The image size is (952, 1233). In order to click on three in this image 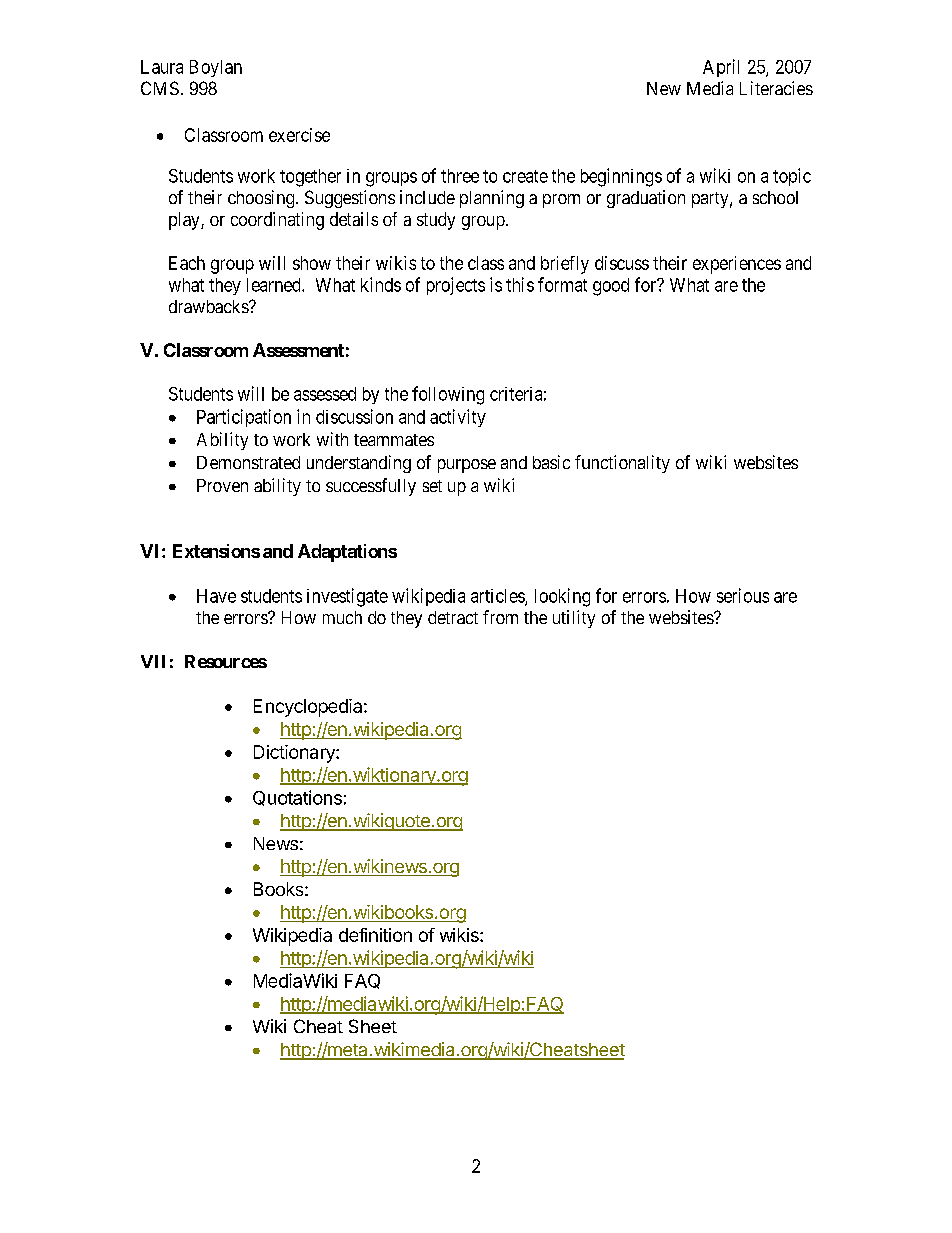, I will do `click(460, 176)`.
